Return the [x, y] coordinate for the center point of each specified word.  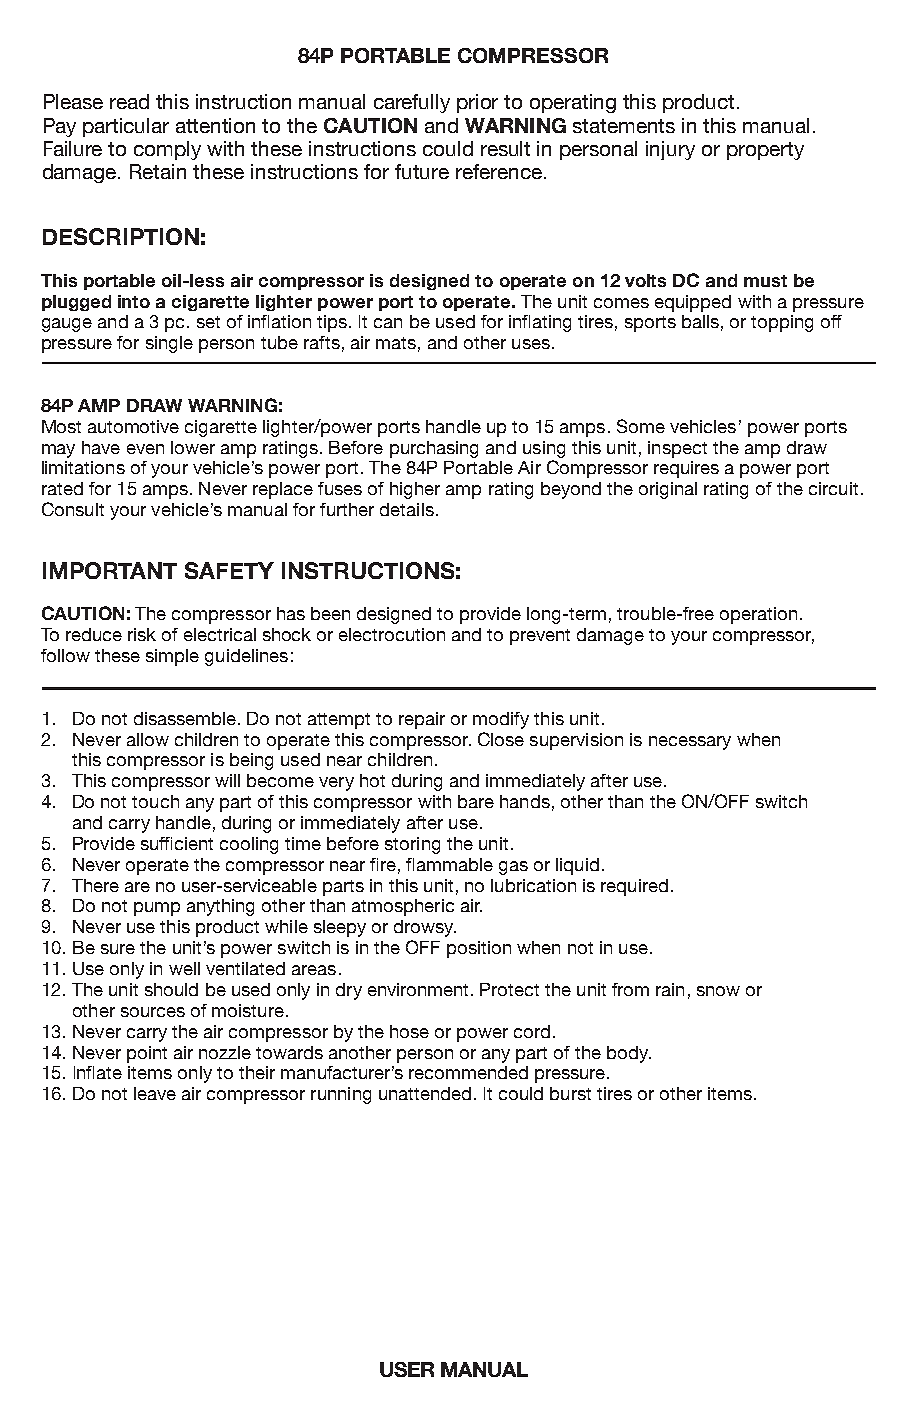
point [147, 1054]
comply [167, 150]
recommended [468, 1072]
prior [477, 103]
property [765, 151]
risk [142, 634]
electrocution [392, 634]
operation [758, 615]
